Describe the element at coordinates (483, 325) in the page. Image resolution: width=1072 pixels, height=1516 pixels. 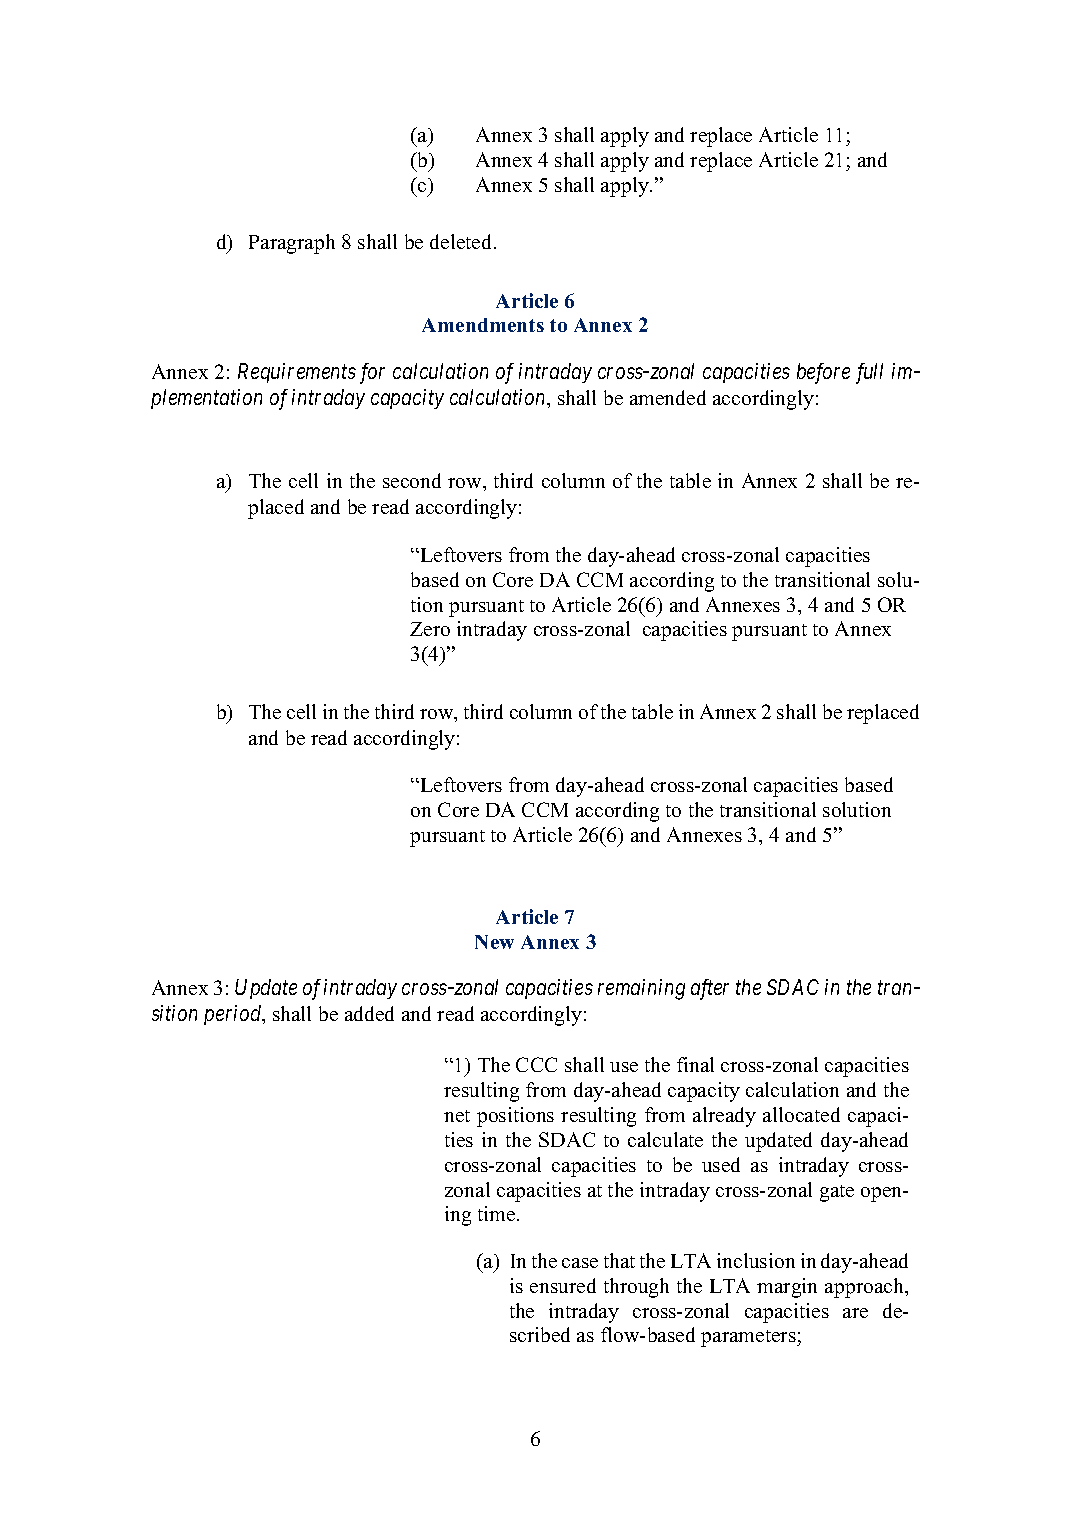
I see `Amendments` at that location.
